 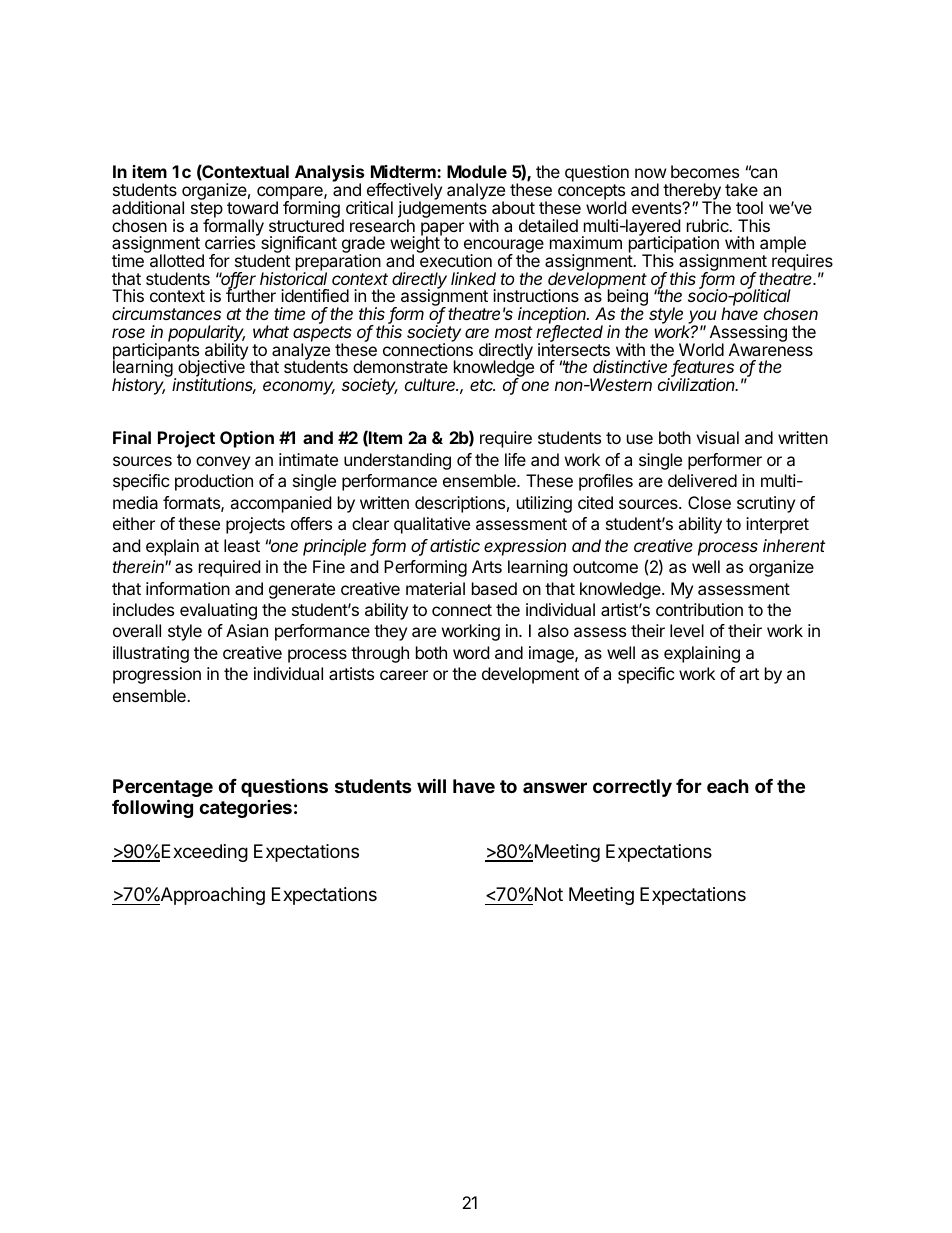 What do you see at coordinates (692, 193) in the screenshot?
I see `thereby` at bounding box center [692, 193].
